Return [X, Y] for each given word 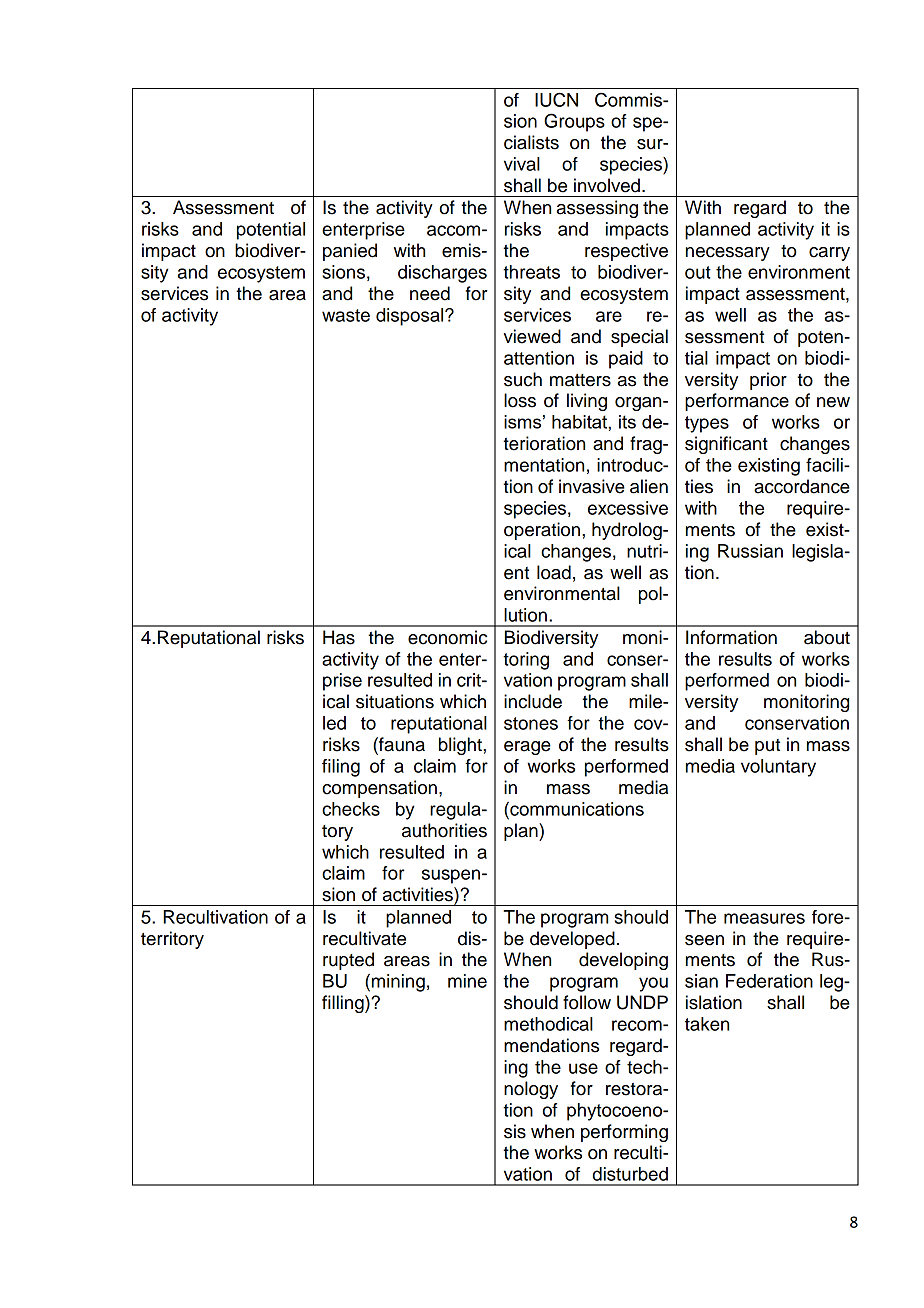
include [533, 701]
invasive [592, 486]
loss [520, 400]
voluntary [778, 768]
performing [624, 1133]
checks [351, 809]
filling [344, 1004]
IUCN [556, 99]
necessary [728, 254]
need [430, 293]
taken [707, 1024]
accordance [802, 486]
